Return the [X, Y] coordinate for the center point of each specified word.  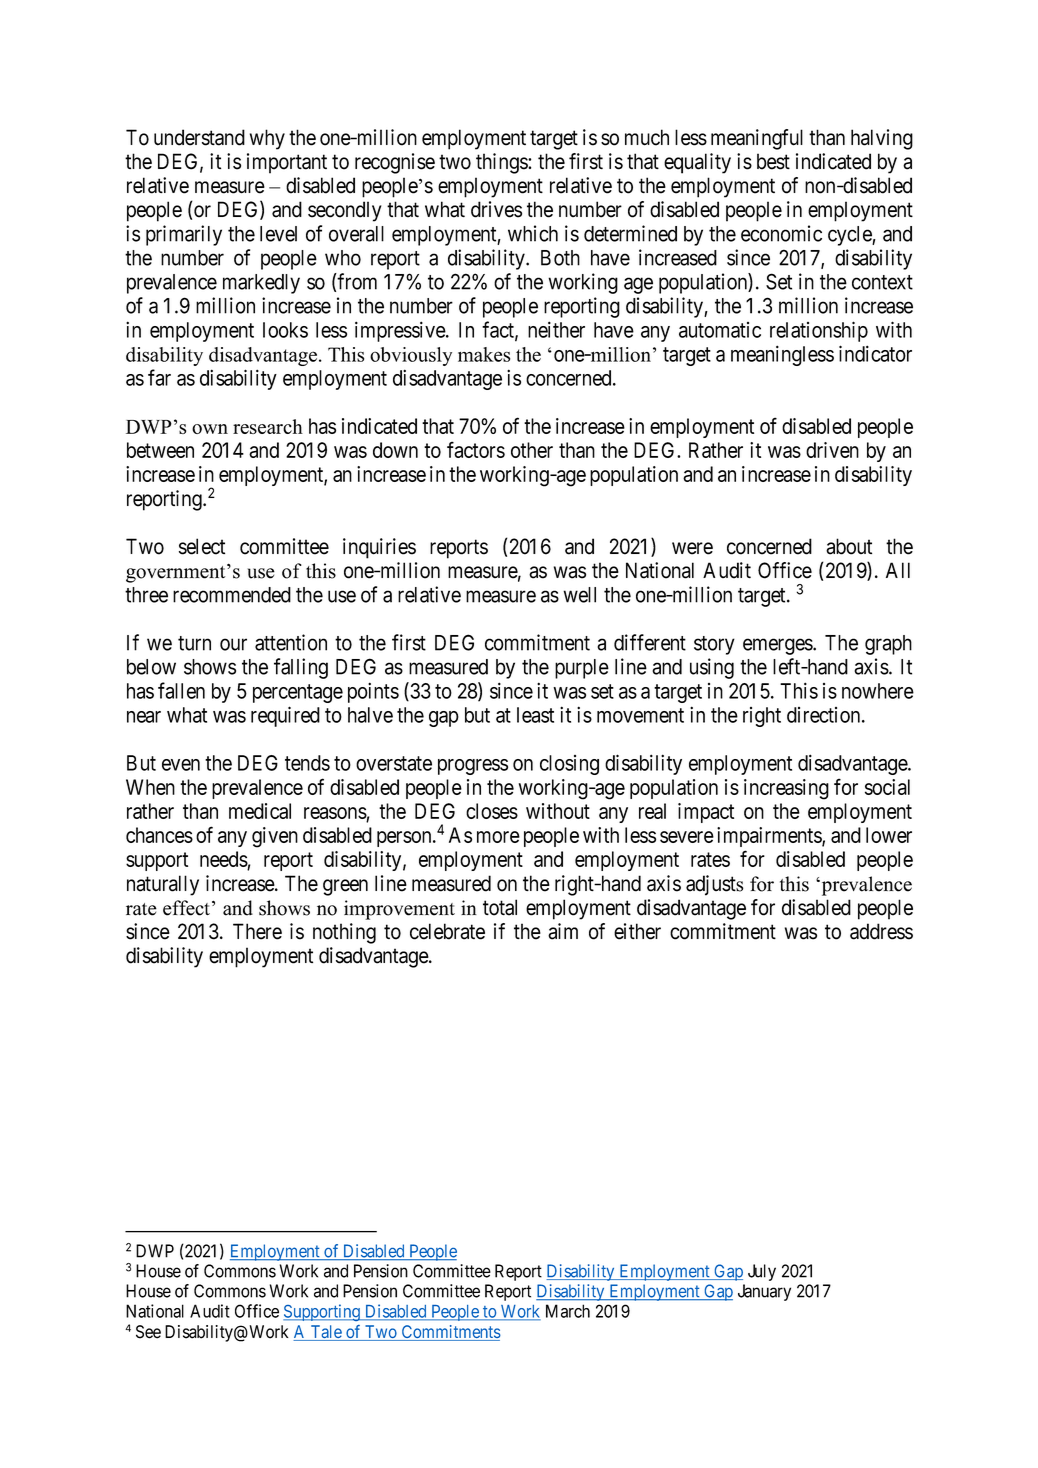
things [502, 163]
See [148, 1332]
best [773, 161]
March [568, 1311]
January [764, 1292]
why [267, 139]
